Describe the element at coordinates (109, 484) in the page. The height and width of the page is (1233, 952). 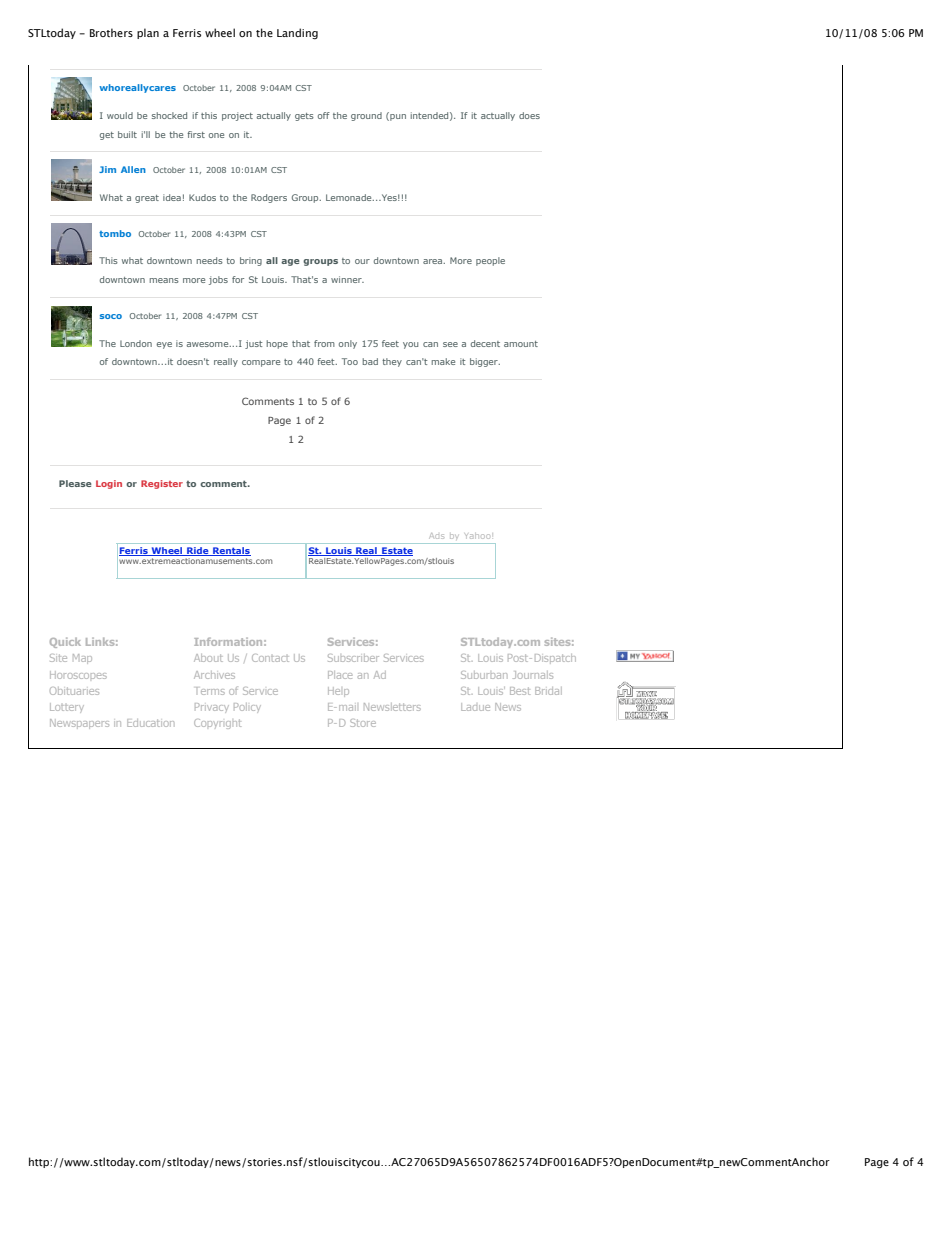
I see `Login` at that location.
